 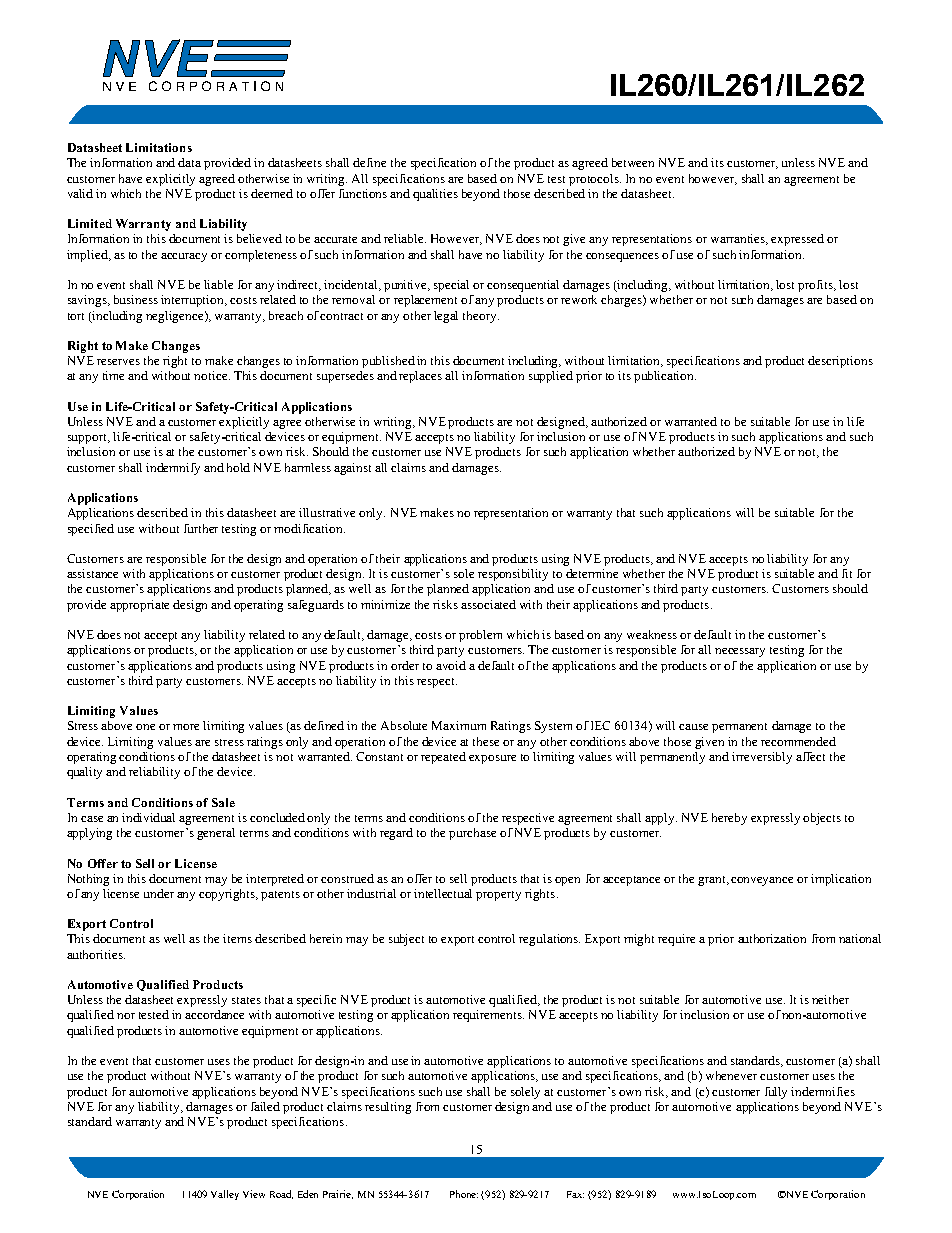 I want to click on authorization, so click(x=772, y=938).
